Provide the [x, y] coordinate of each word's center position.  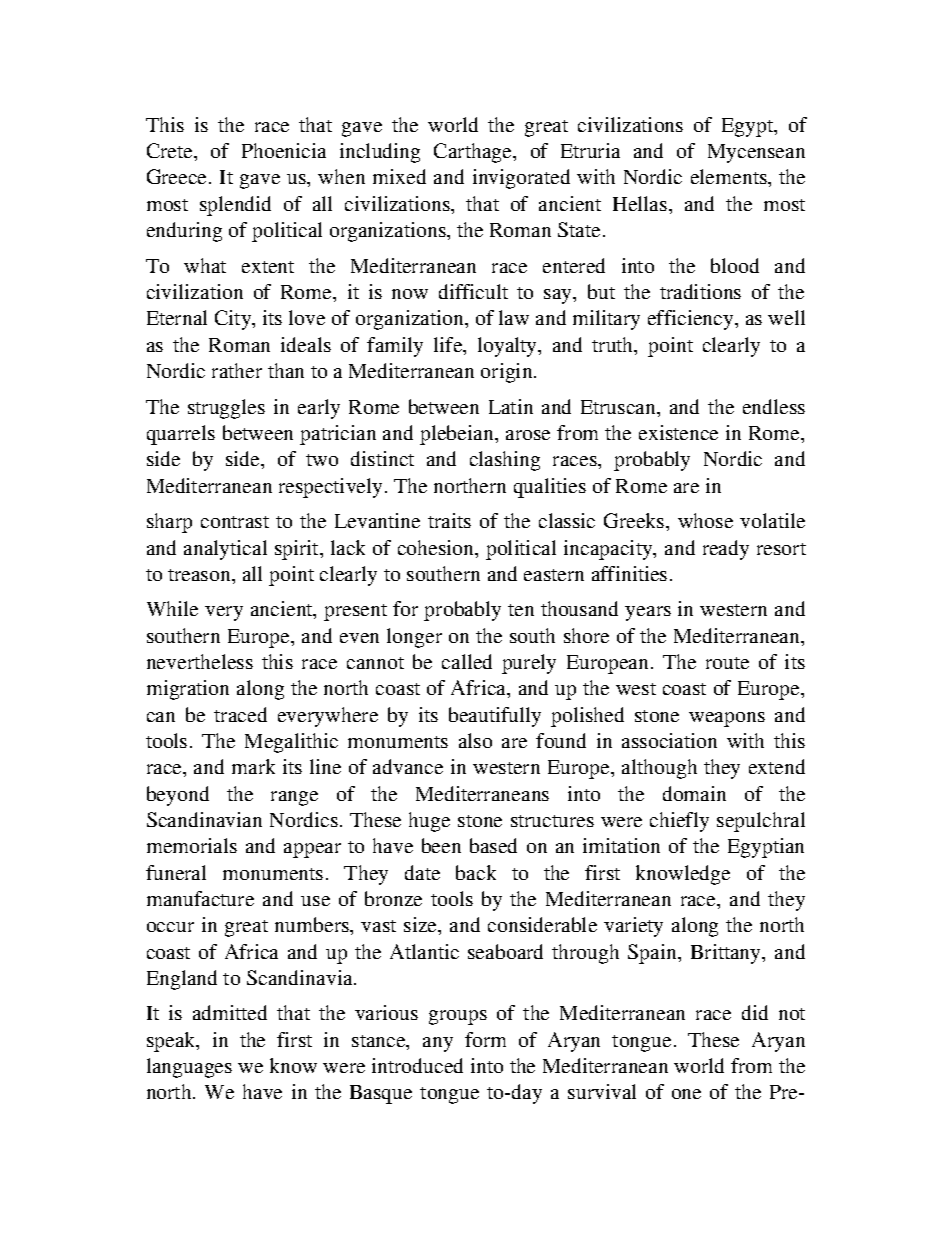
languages [189, 1068]
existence [678, 432]
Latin [511, 406]
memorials [192, 845]
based [493, 845]
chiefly [679, 822]
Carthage [474, 153]
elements [730, 176]
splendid [235, 206]
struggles [226, 409]
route [727, 663]
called [467, 661]
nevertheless [200, 661]
